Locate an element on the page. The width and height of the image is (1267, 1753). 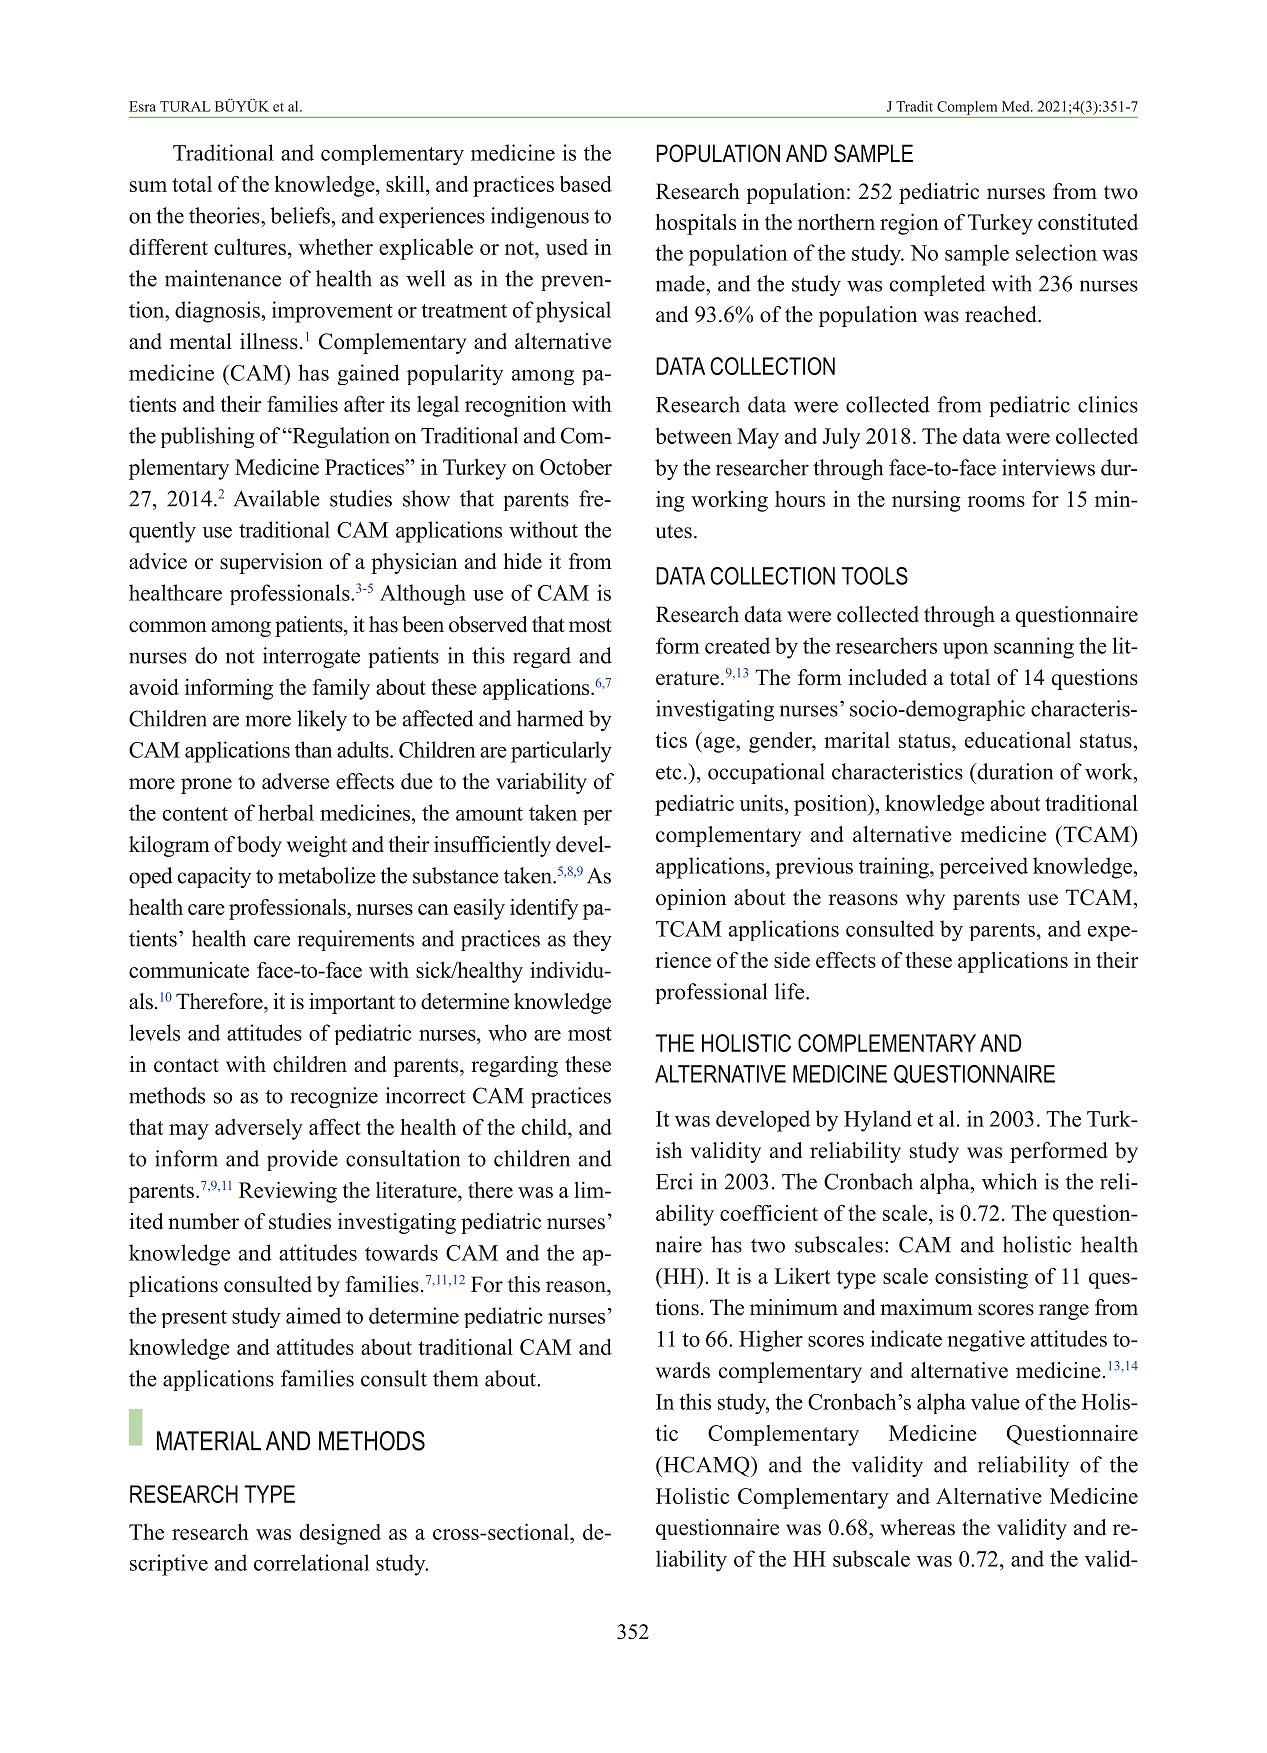
region is located at coordinates (909, 224).
